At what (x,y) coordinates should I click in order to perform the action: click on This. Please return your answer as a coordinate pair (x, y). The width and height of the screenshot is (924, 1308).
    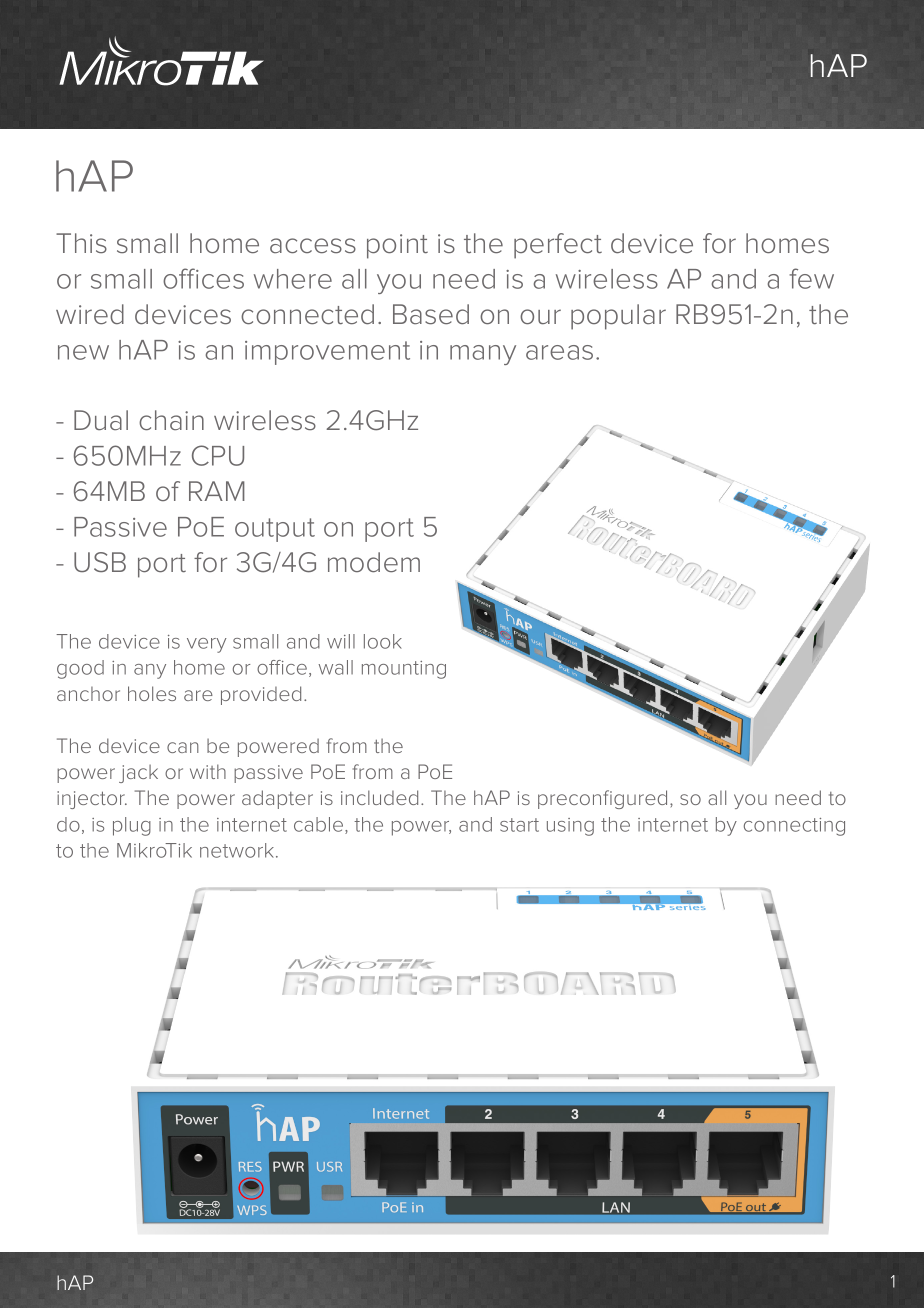
    Looking at the image, I should click on (81, 243).
